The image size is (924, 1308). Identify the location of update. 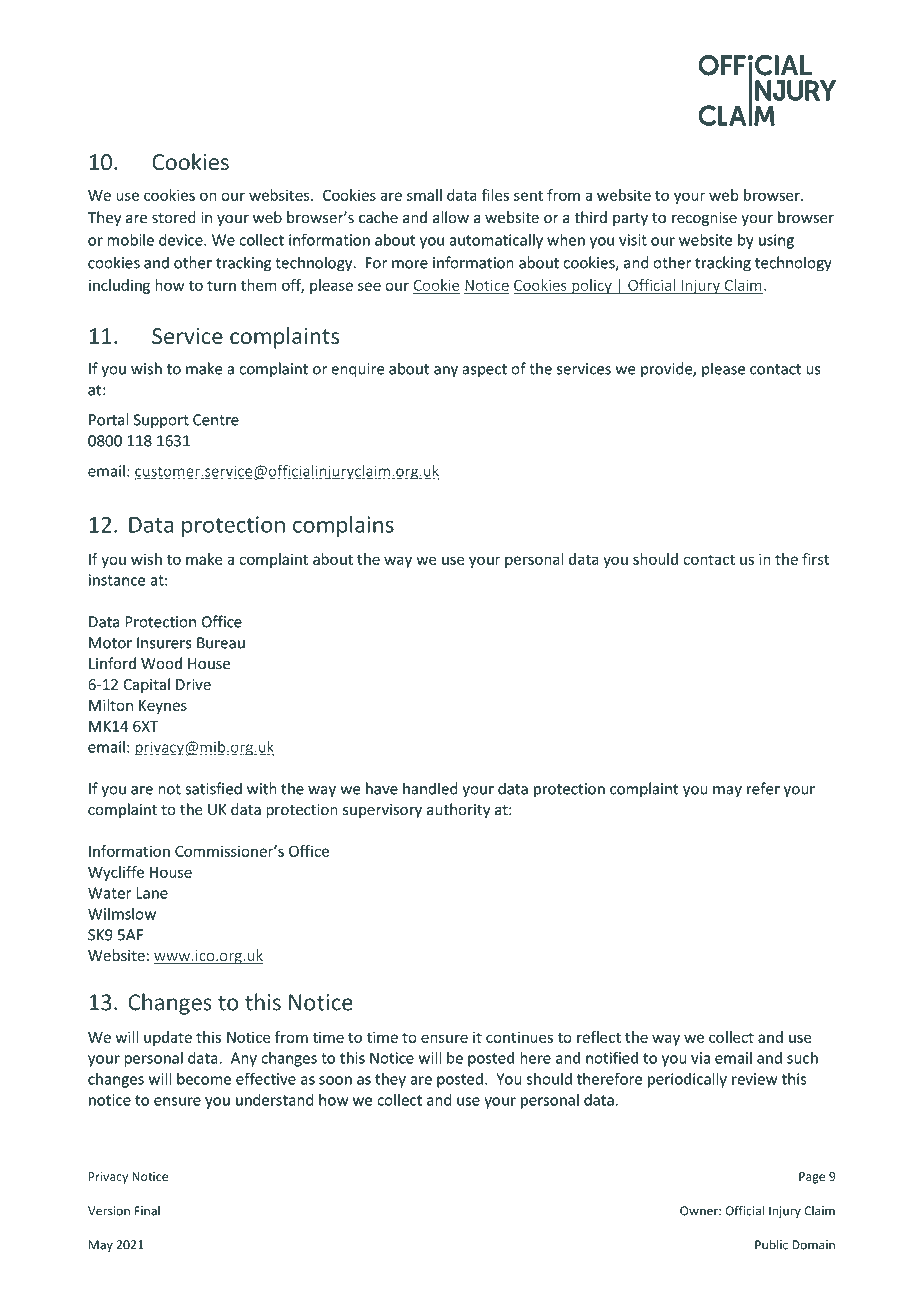
(168, 1038).
